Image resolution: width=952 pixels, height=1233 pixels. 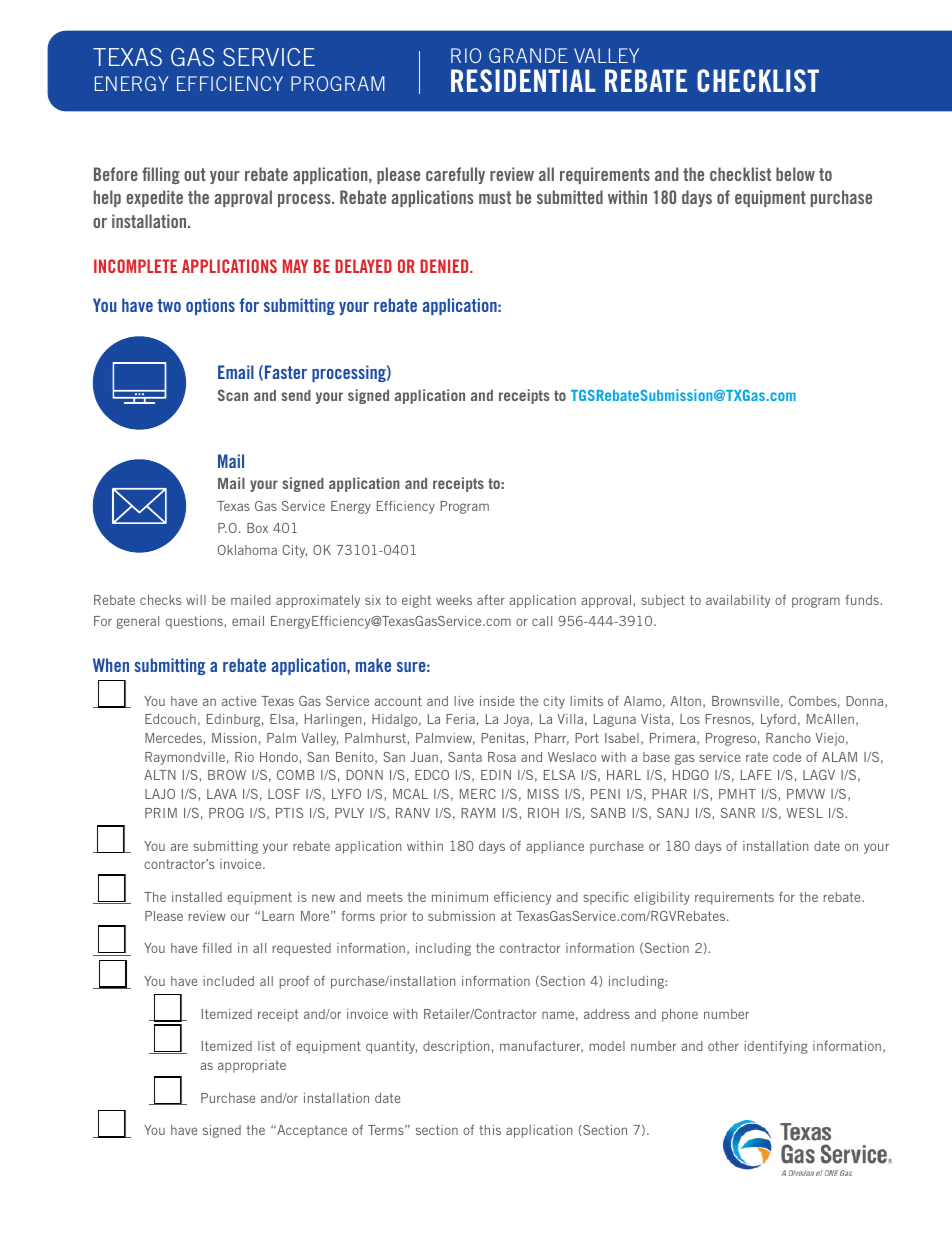 What do you see at coordinates (738, 601) in the screenshot?
I see `availability` at bounding box center [738, 601].
